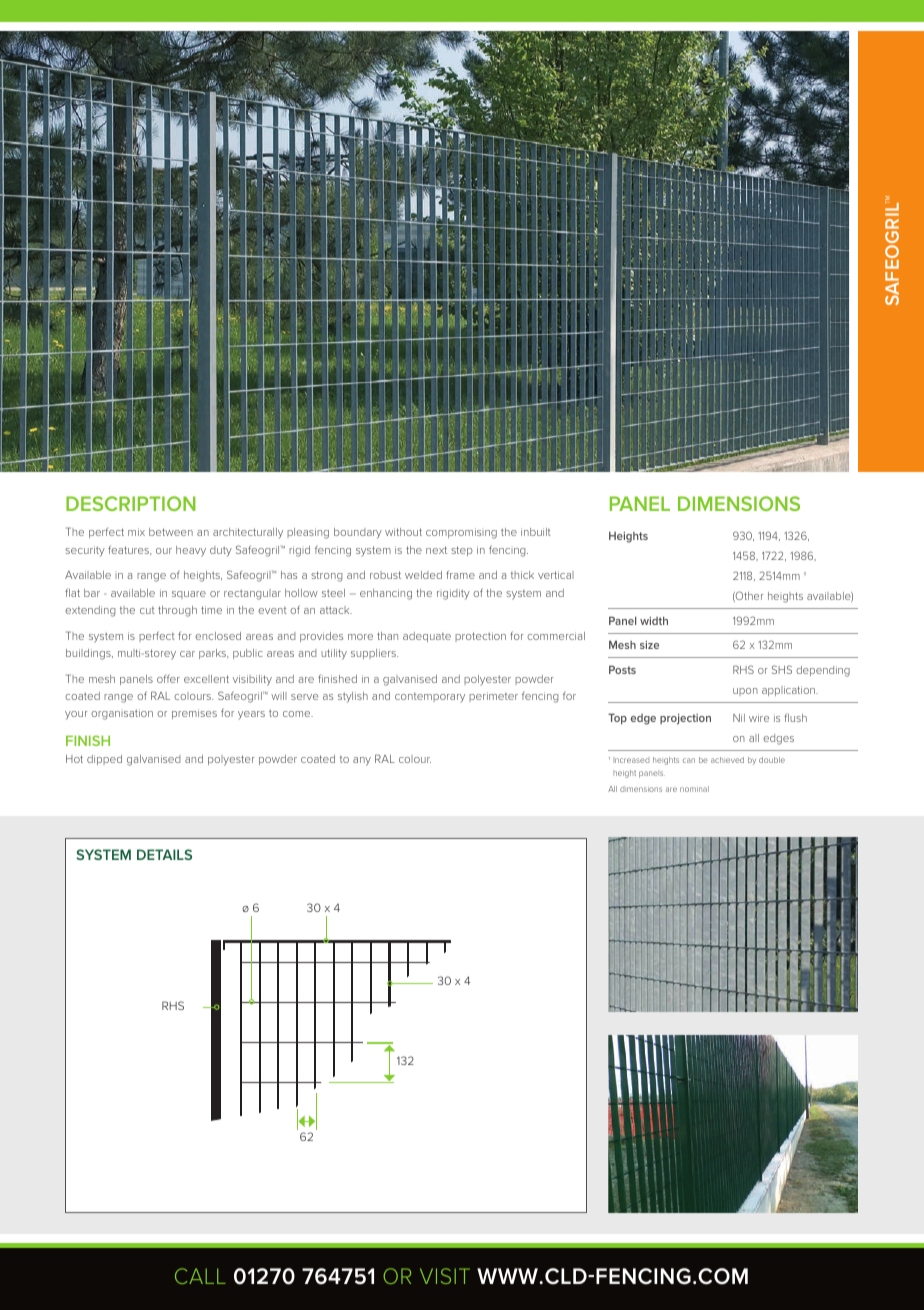  What do you see at coordinates (445, 1276) in the page?
I see `VISIT` at bounding box center [445, 1276].
